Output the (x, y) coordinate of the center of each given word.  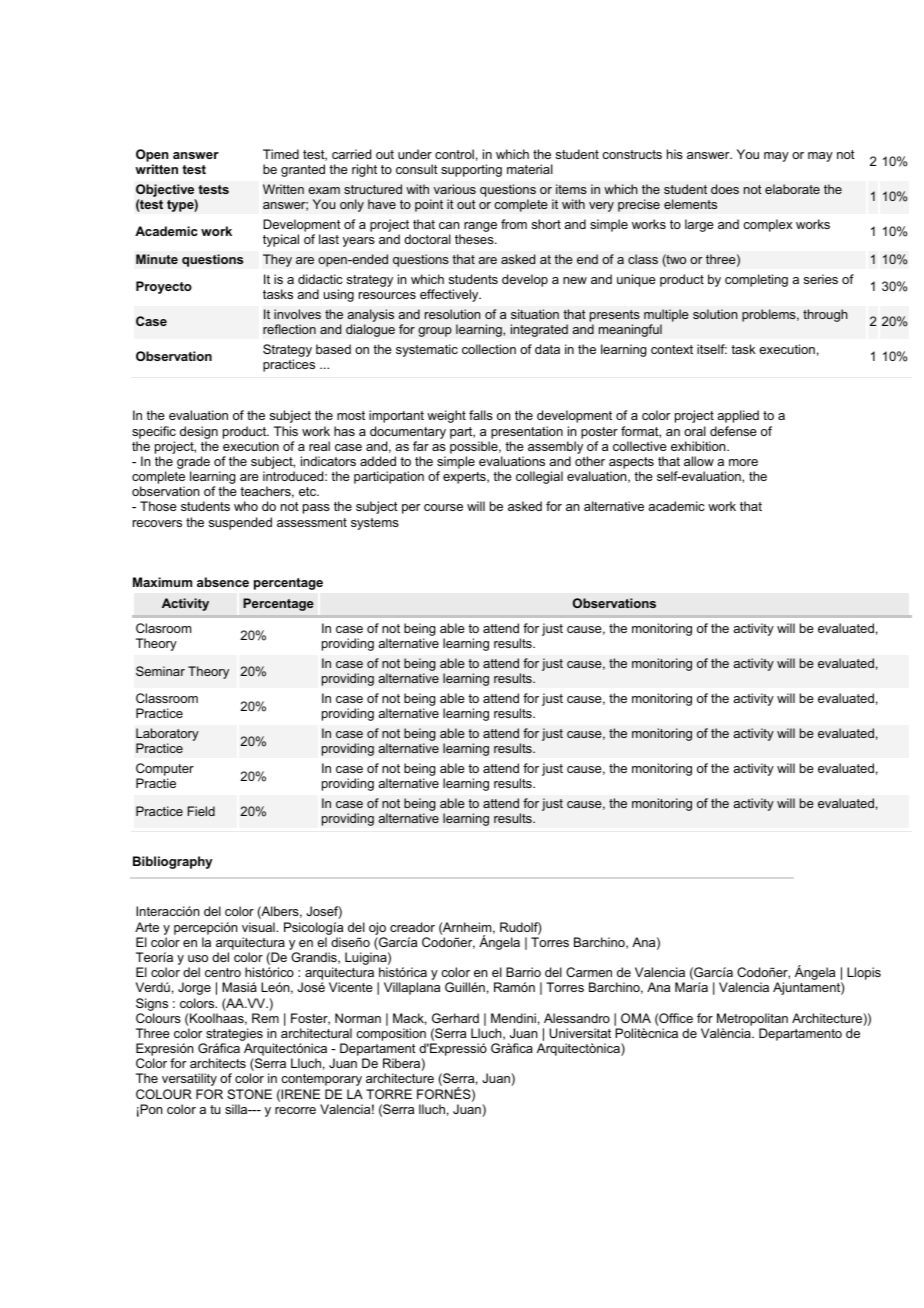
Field (201, 811)
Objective (165, 190)
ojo (377, 928)
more (743, 462)
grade (193, 464)
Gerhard (455, 1018)
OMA (636, 1018)
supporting (471, 170)
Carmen (589, 972)
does (725, 189)
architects (218, 1063)
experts (465, 478)
